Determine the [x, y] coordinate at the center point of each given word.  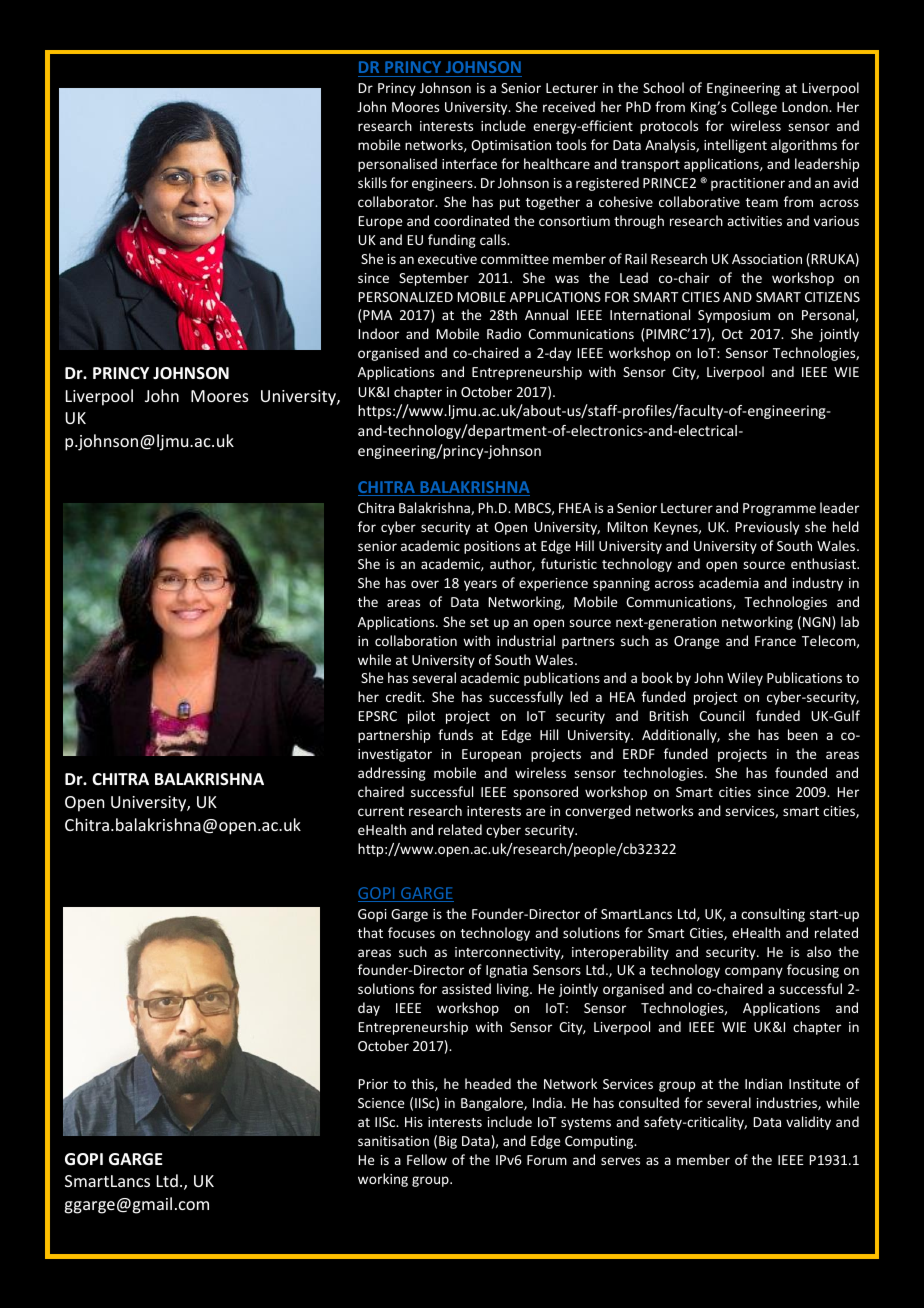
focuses [411, 932]
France [775, 641]
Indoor [378, 333]
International [650, 314]
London [806, 106]
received [569, 106]
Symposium [734, 316]
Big [448, 1142]
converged [598, 812]
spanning [621, 584]
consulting [773, 915]
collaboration [416, 640]
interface [469, 163]
